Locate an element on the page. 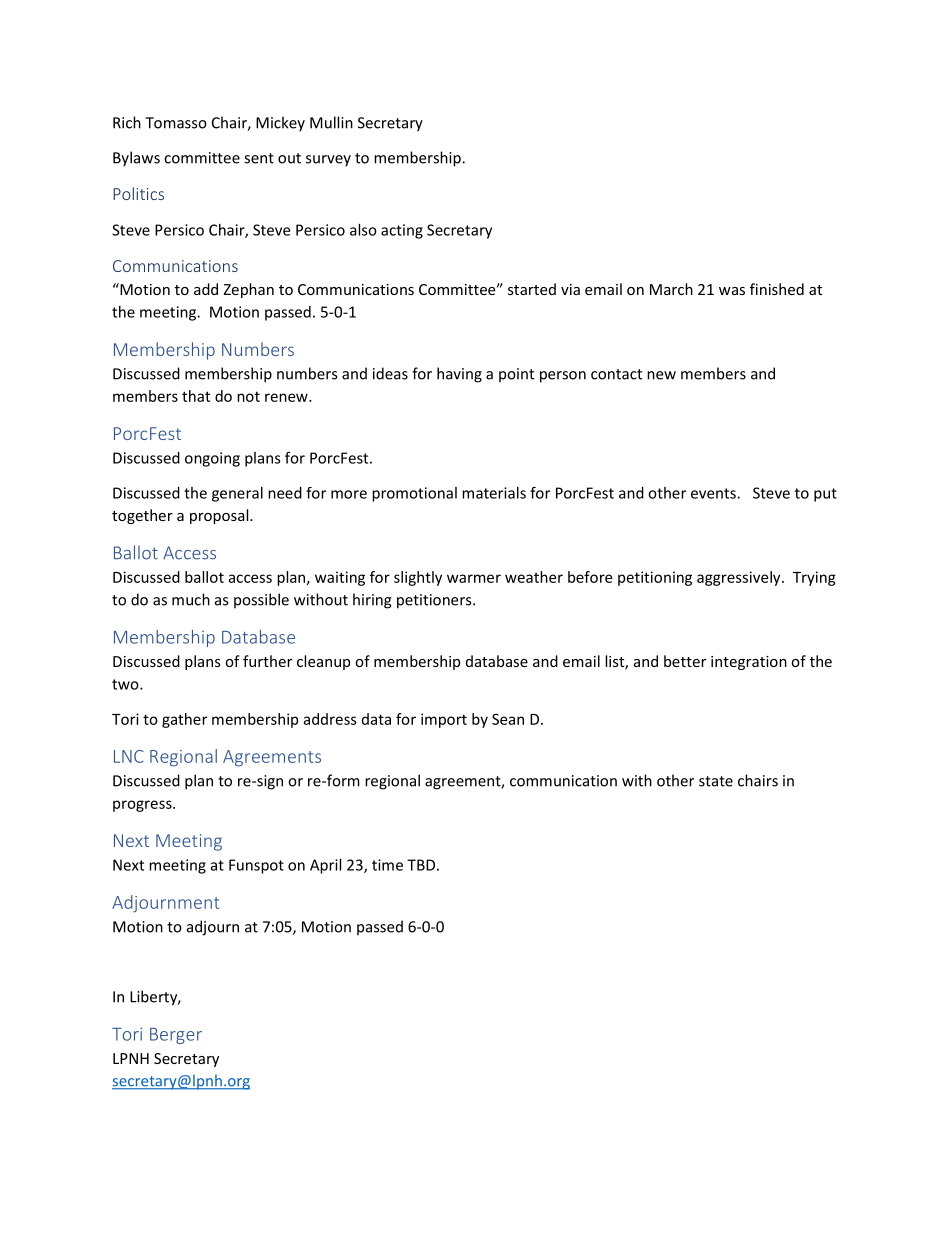  much is located at coordinates (191, 599).
